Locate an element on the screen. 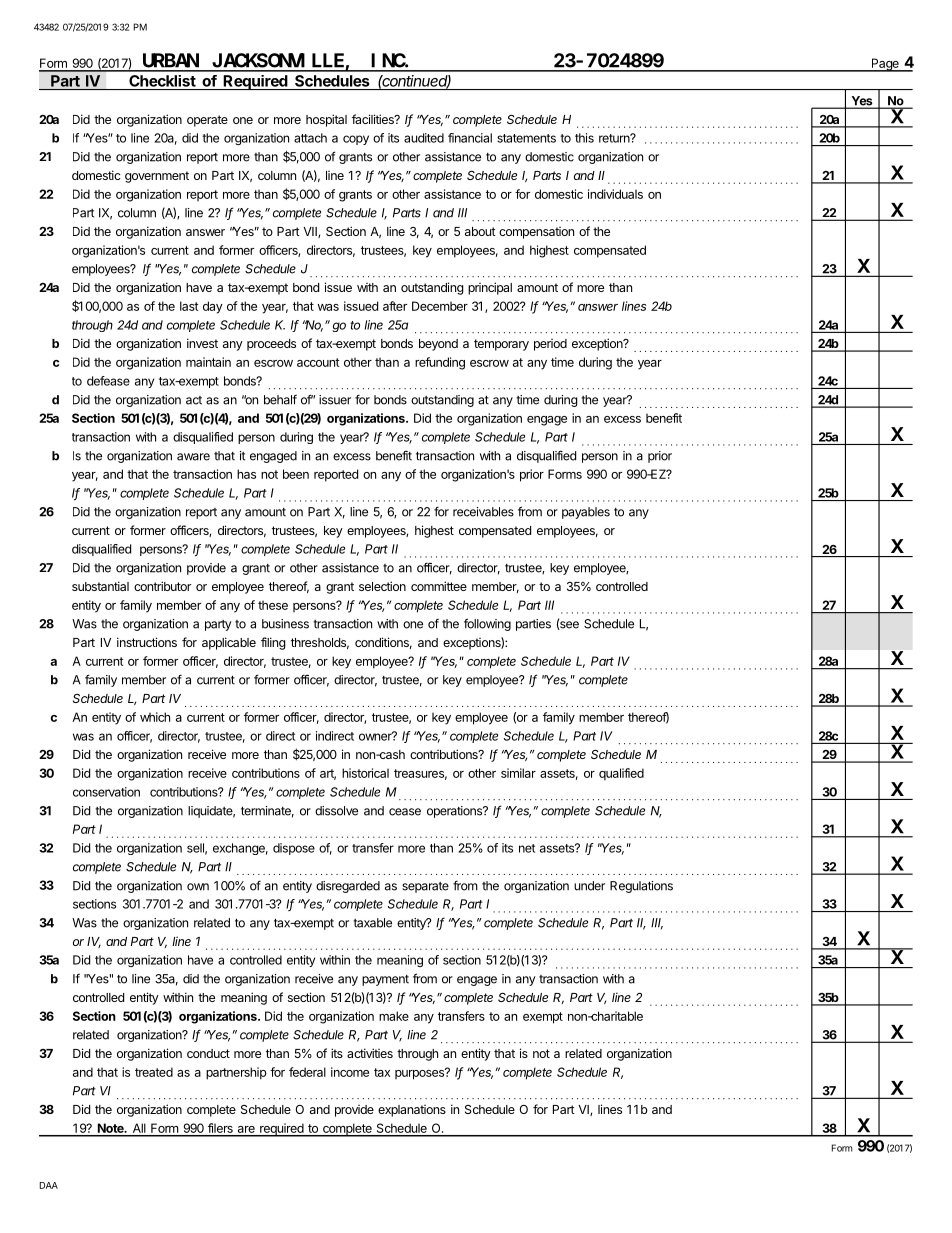 The image size is (952, 1233). explanations is located at coordinates (412, 1111).
